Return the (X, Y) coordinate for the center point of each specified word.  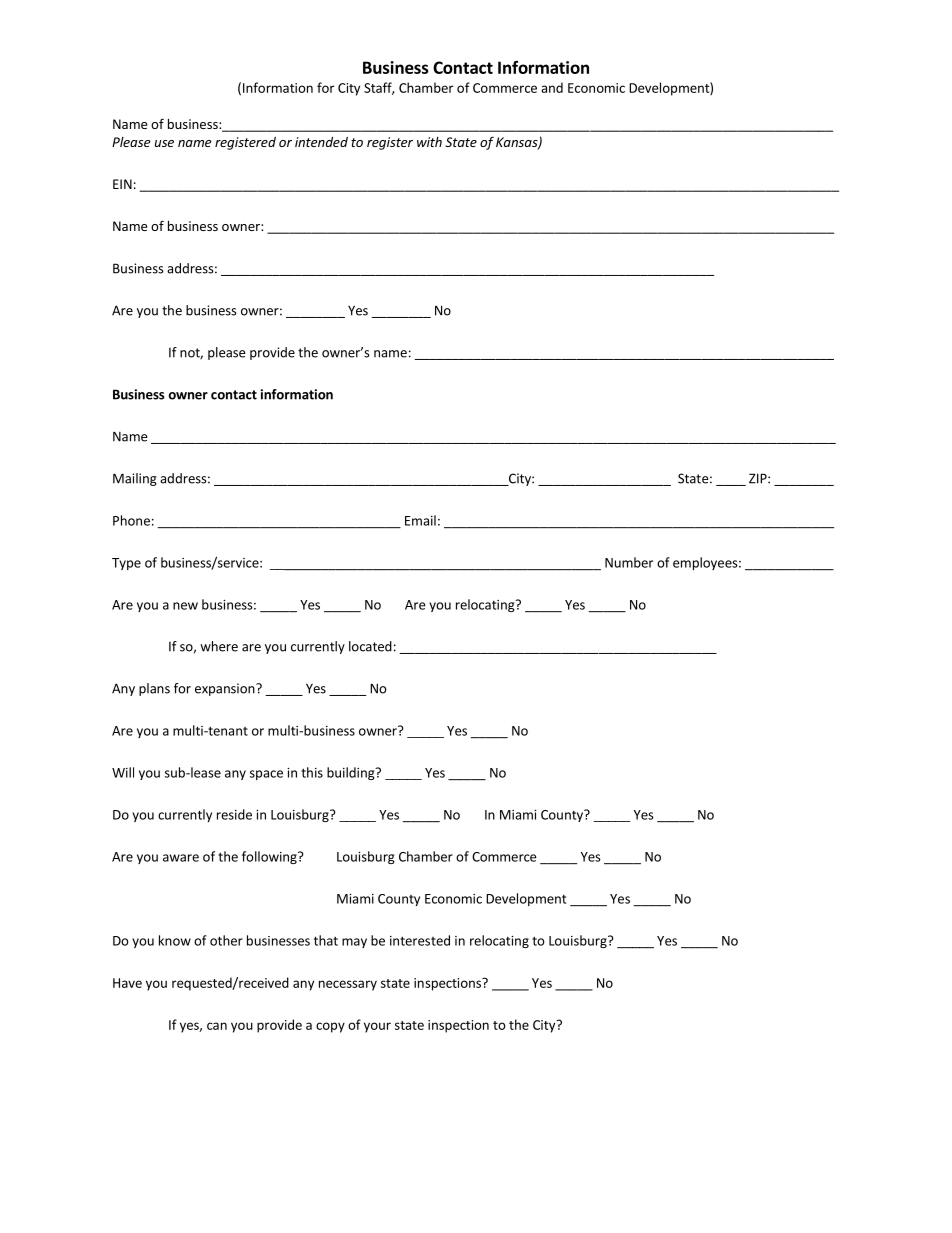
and (552, 87)
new (185, 606)
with (429, 142)
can (217, 1026)
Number (629, 562)
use (164, 143)
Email (420, 520)
